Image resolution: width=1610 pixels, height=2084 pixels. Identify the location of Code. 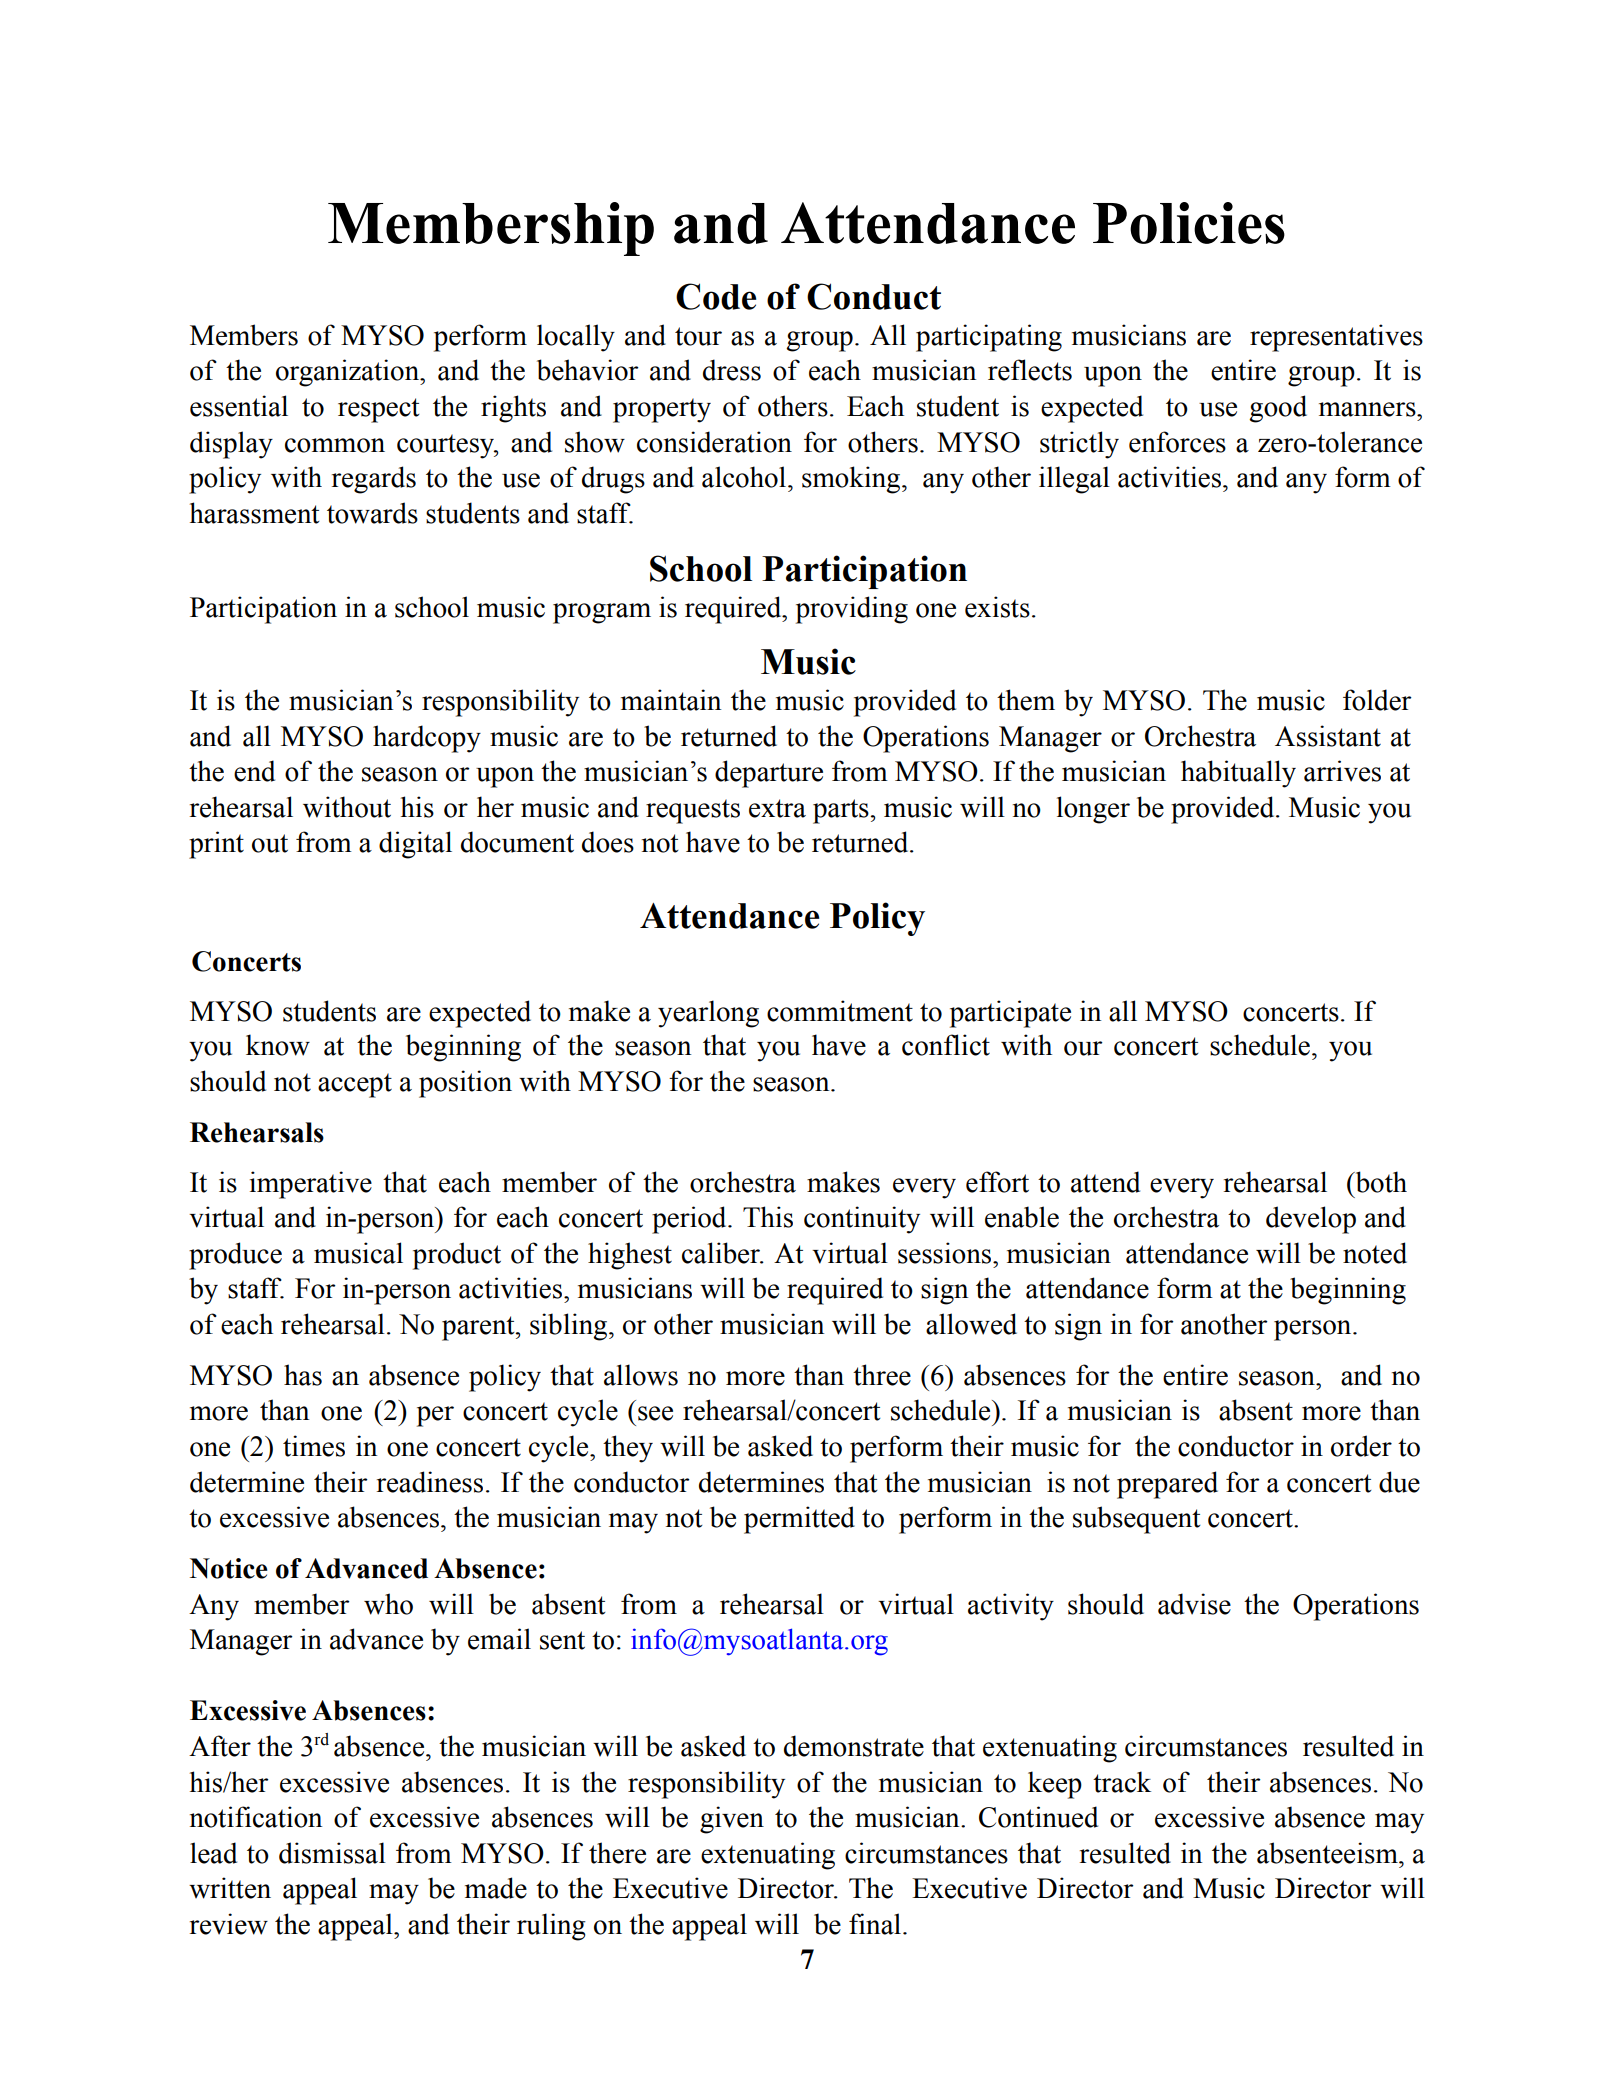
(716, 296).
